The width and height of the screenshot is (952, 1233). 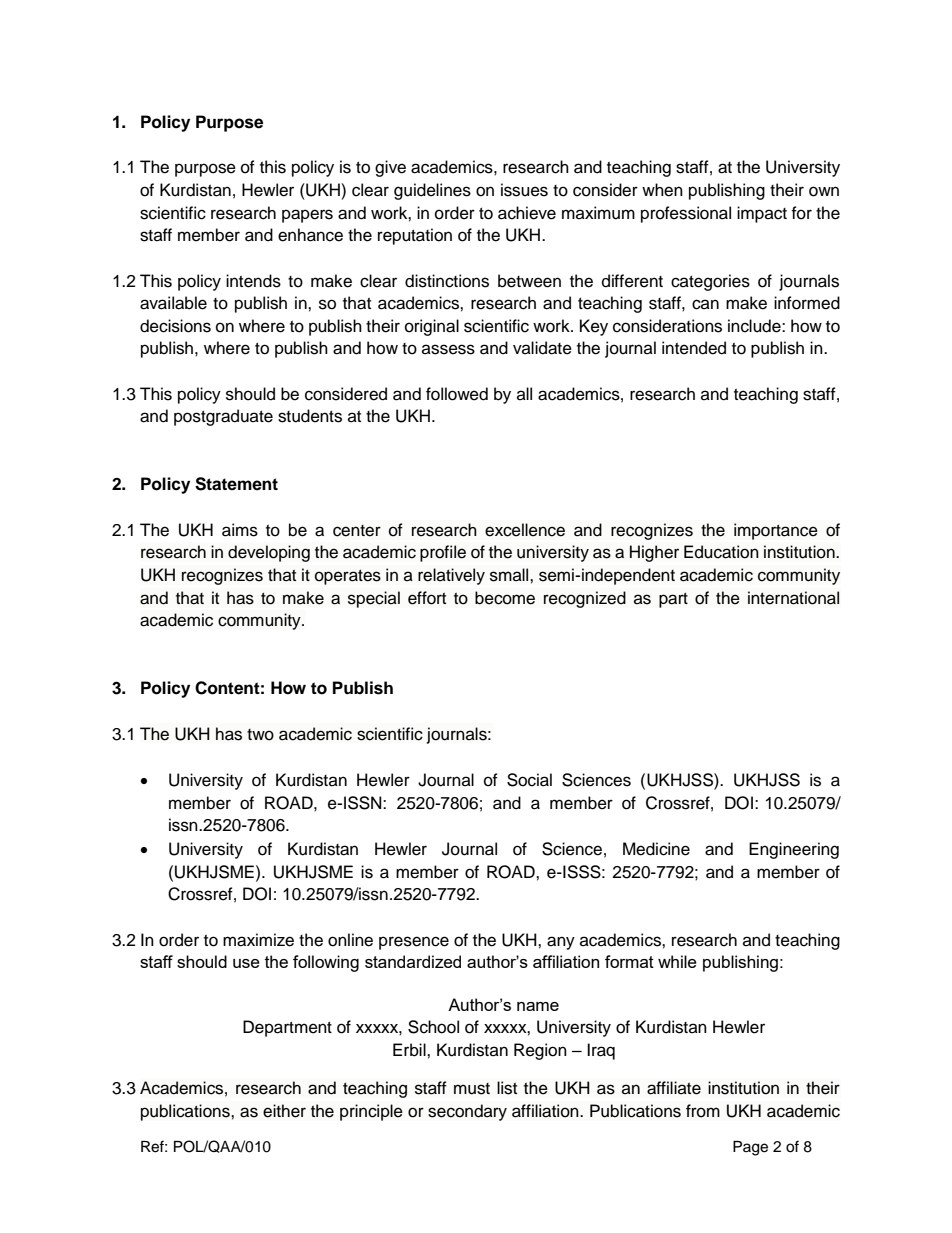 I want to click on Engineering, so click(x=794, y=850).
